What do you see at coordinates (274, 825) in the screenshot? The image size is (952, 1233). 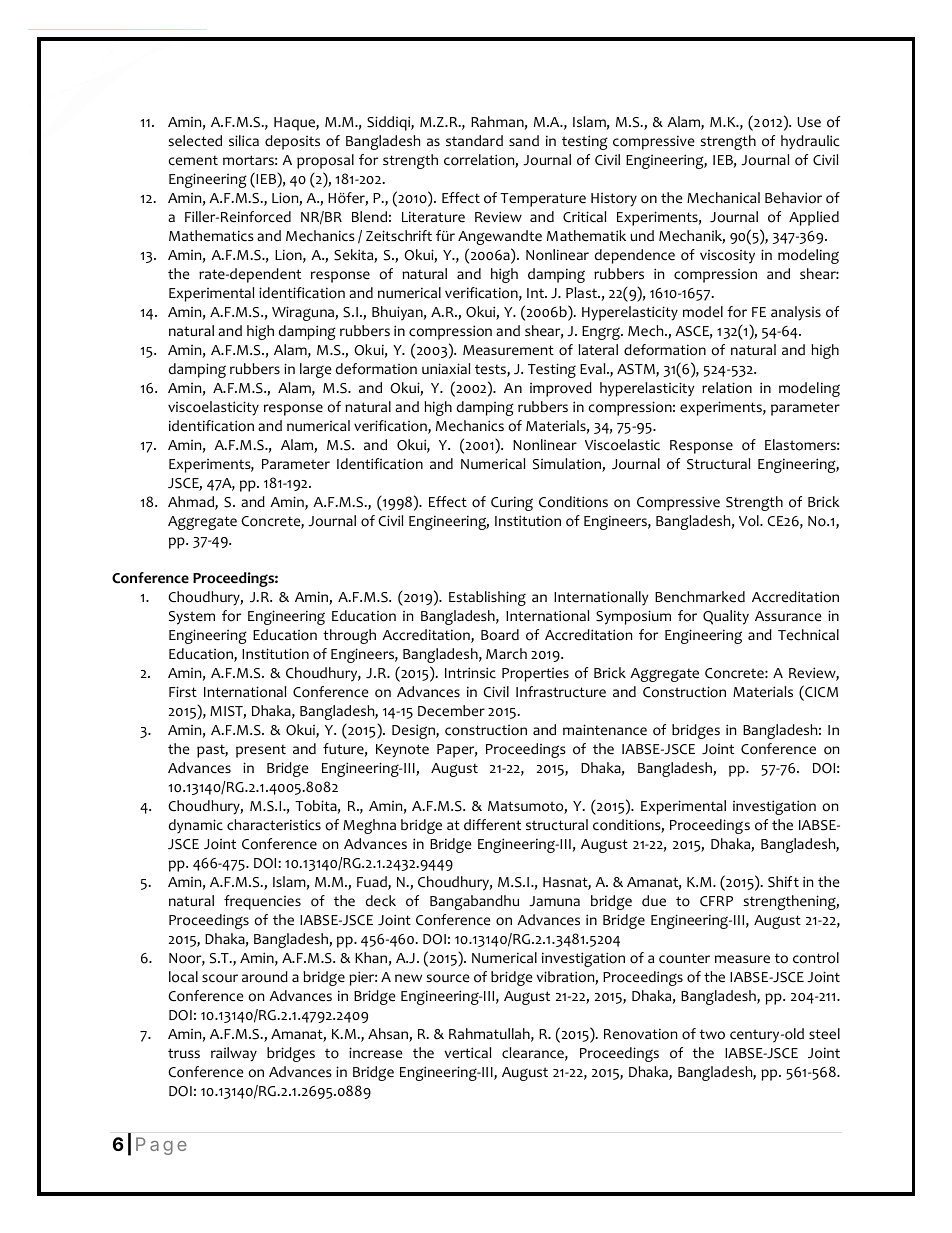 I see `characteristics` at bounding box center [274, 825].
